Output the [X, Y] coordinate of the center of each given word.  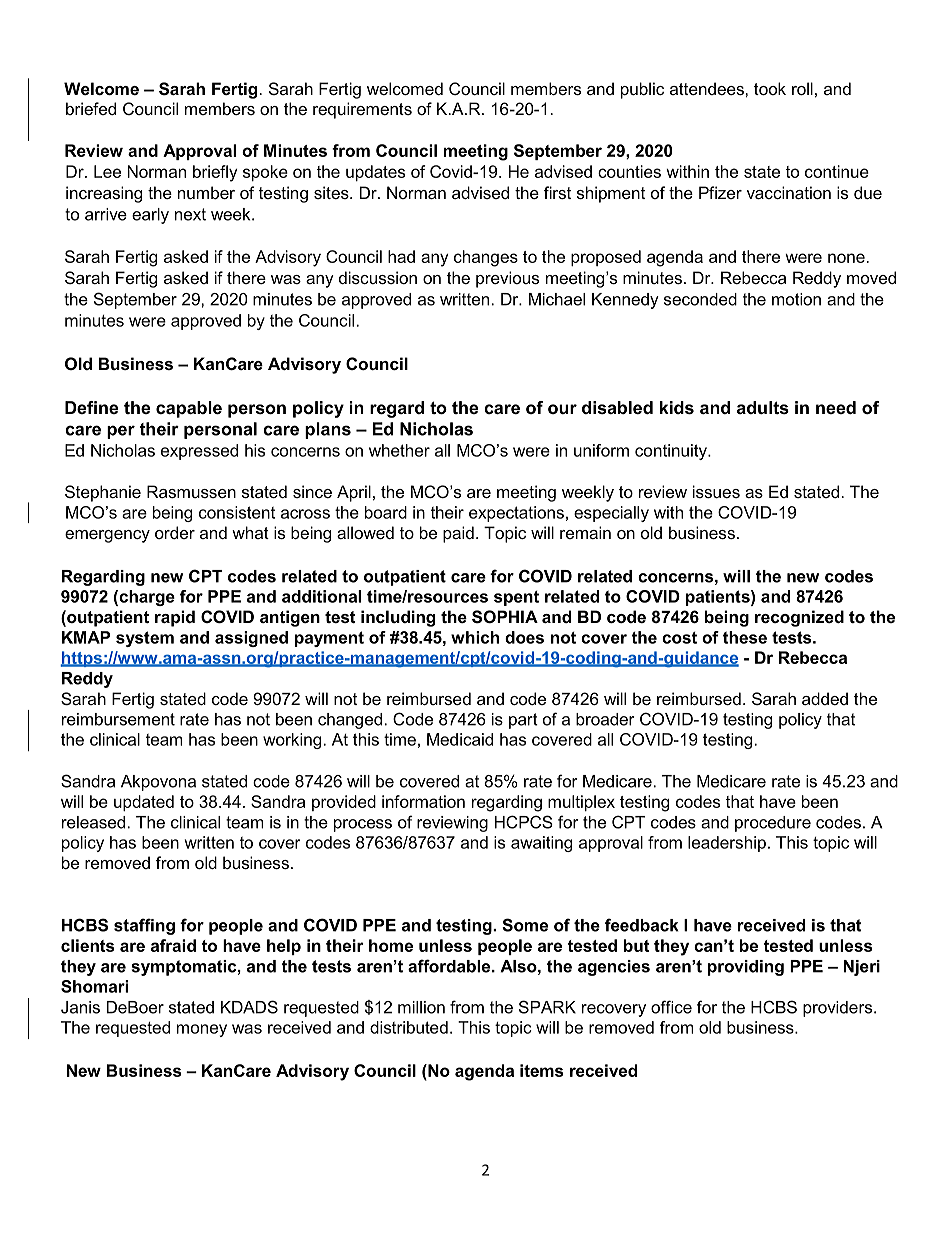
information [423, 801]
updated [144, 803]
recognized [799, 618]
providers [839, 1009]
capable [189, 409]
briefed [91, 108]
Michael [557, 299]
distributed [409, 1027]
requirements [362, 110]
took [770, 88]
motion [796, 299]
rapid [175, 618]
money [202, 1030]
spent [516, 598]
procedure [773, 824]
